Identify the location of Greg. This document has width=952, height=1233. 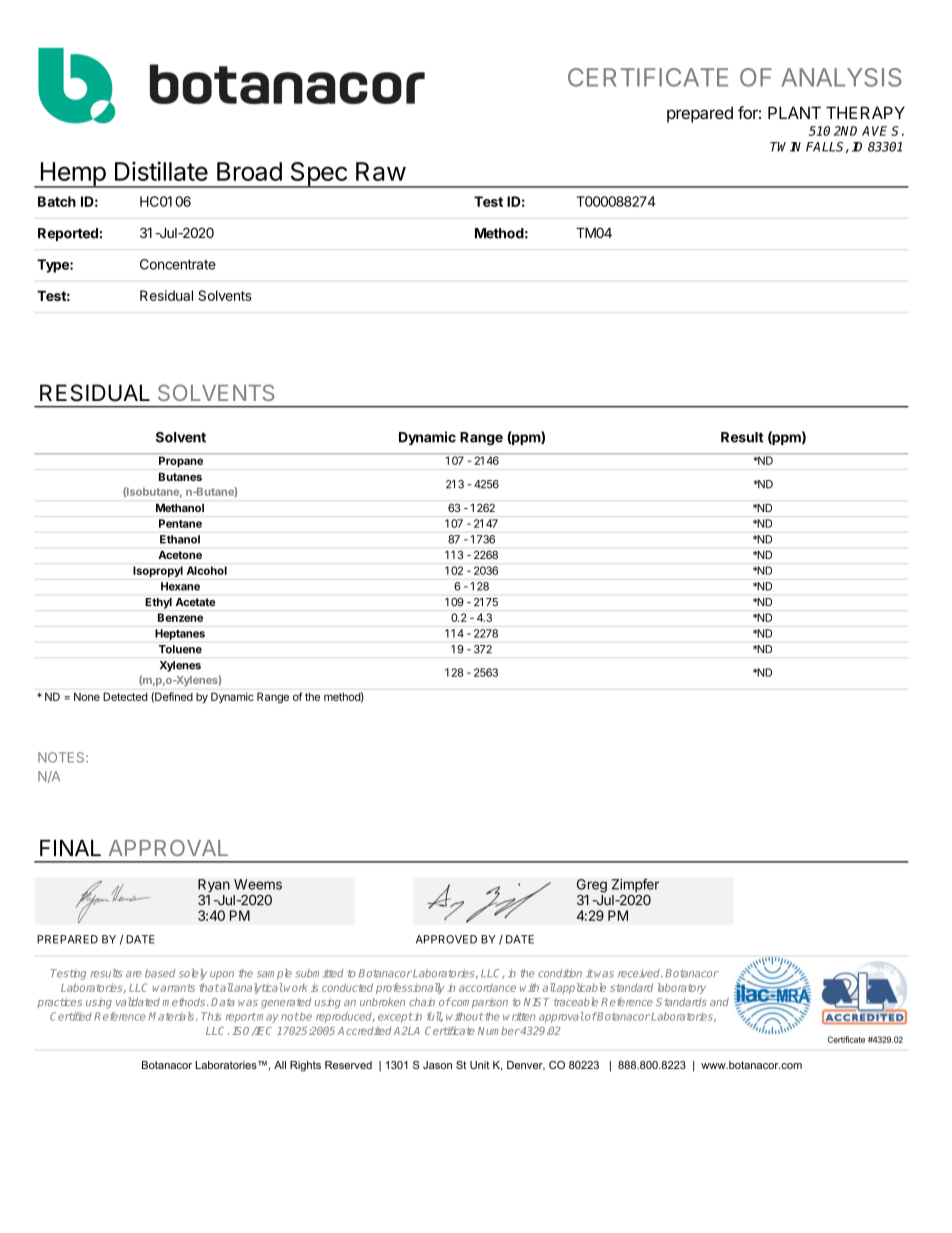
(592, 886).
